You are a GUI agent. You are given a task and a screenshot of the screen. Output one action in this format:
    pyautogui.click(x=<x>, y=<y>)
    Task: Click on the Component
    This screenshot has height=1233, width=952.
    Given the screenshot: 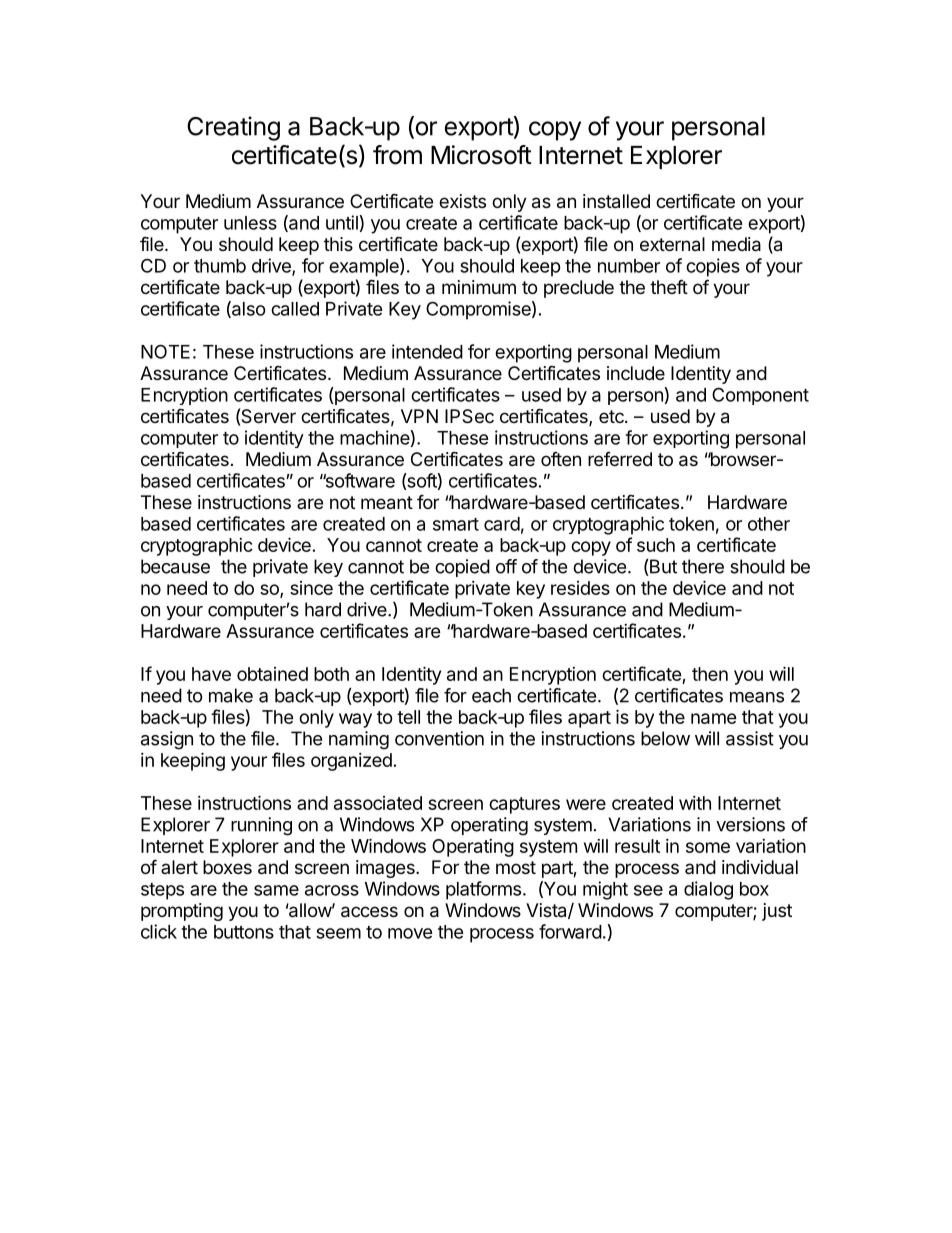 What is the action you would take?
    pyautogui.click(x=760, y=396)
